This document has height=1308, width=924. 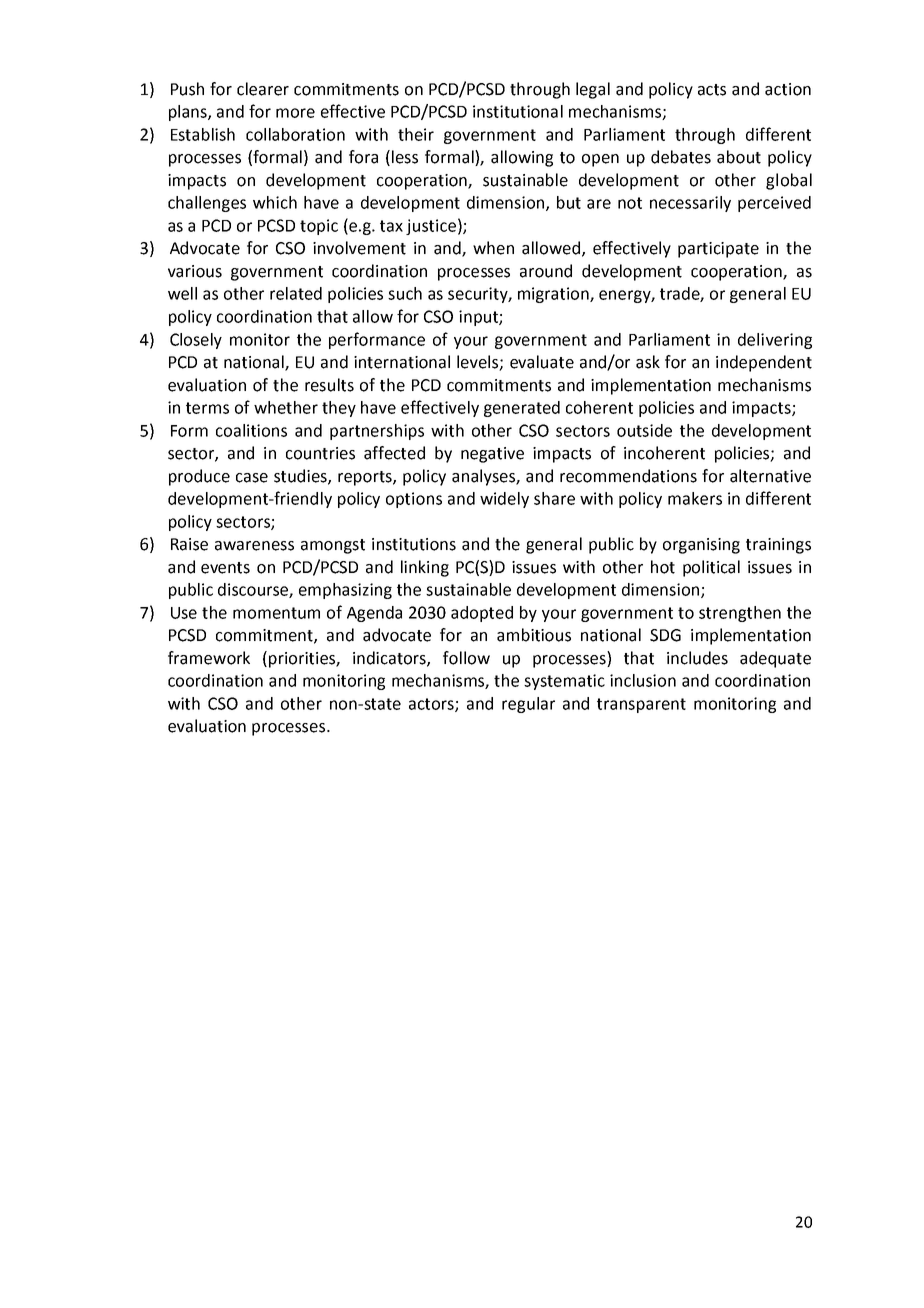 I want to click on necessarily, so click(x=690, y=204).
